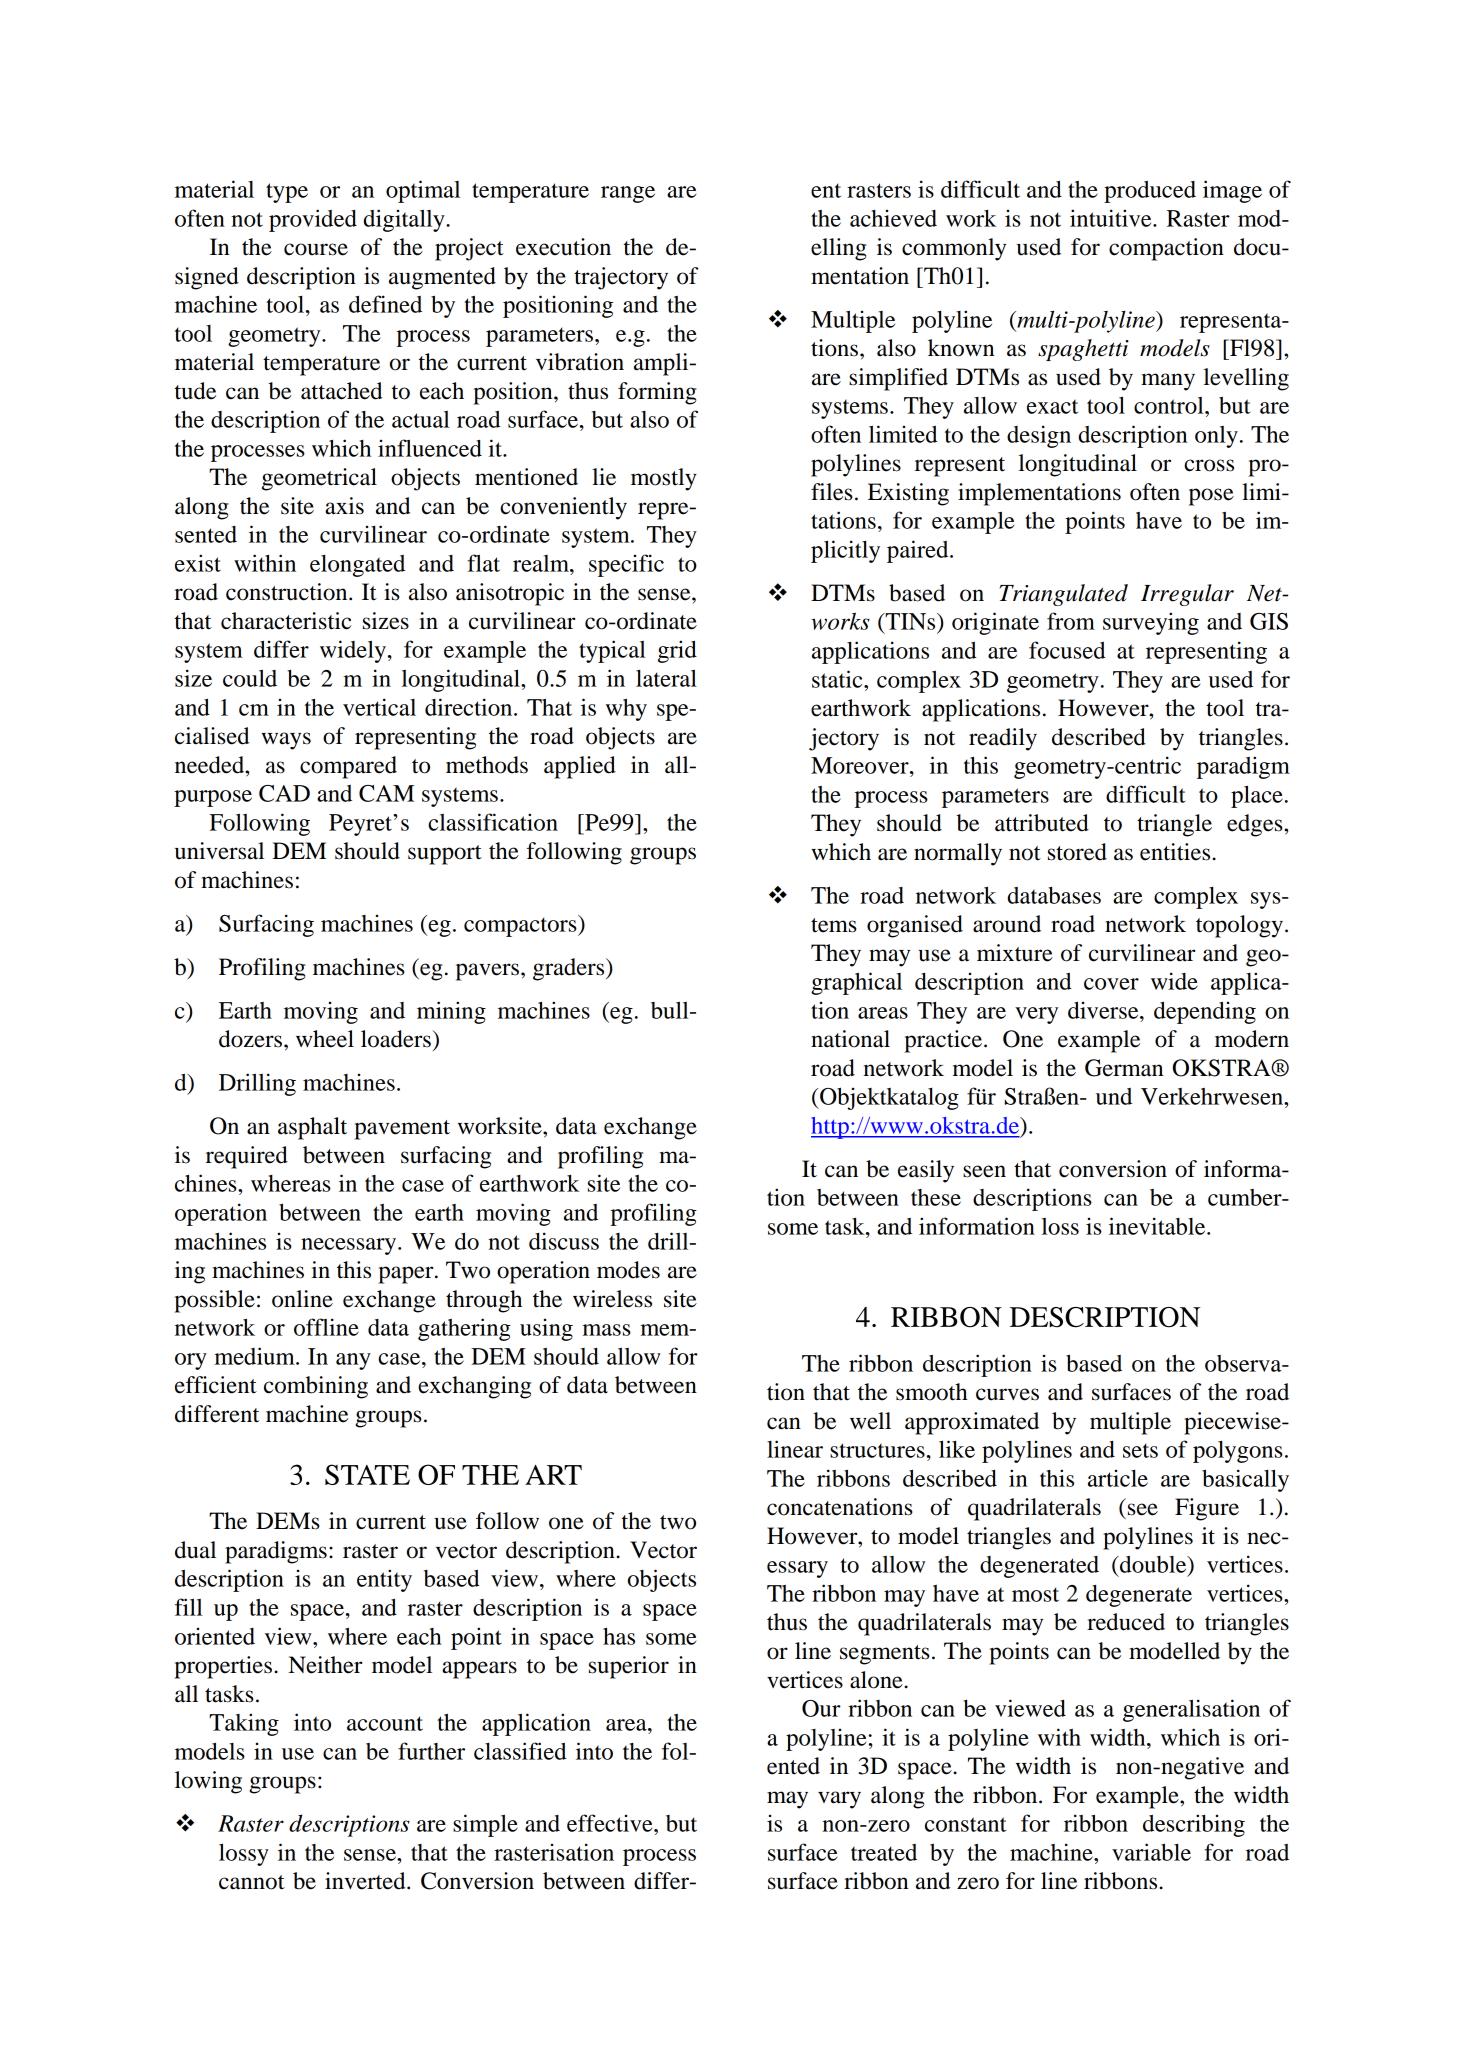 Image resolution: width=1463 pixels, height=2070 pixels. I want to click on variable, so click(1151, 1852).
